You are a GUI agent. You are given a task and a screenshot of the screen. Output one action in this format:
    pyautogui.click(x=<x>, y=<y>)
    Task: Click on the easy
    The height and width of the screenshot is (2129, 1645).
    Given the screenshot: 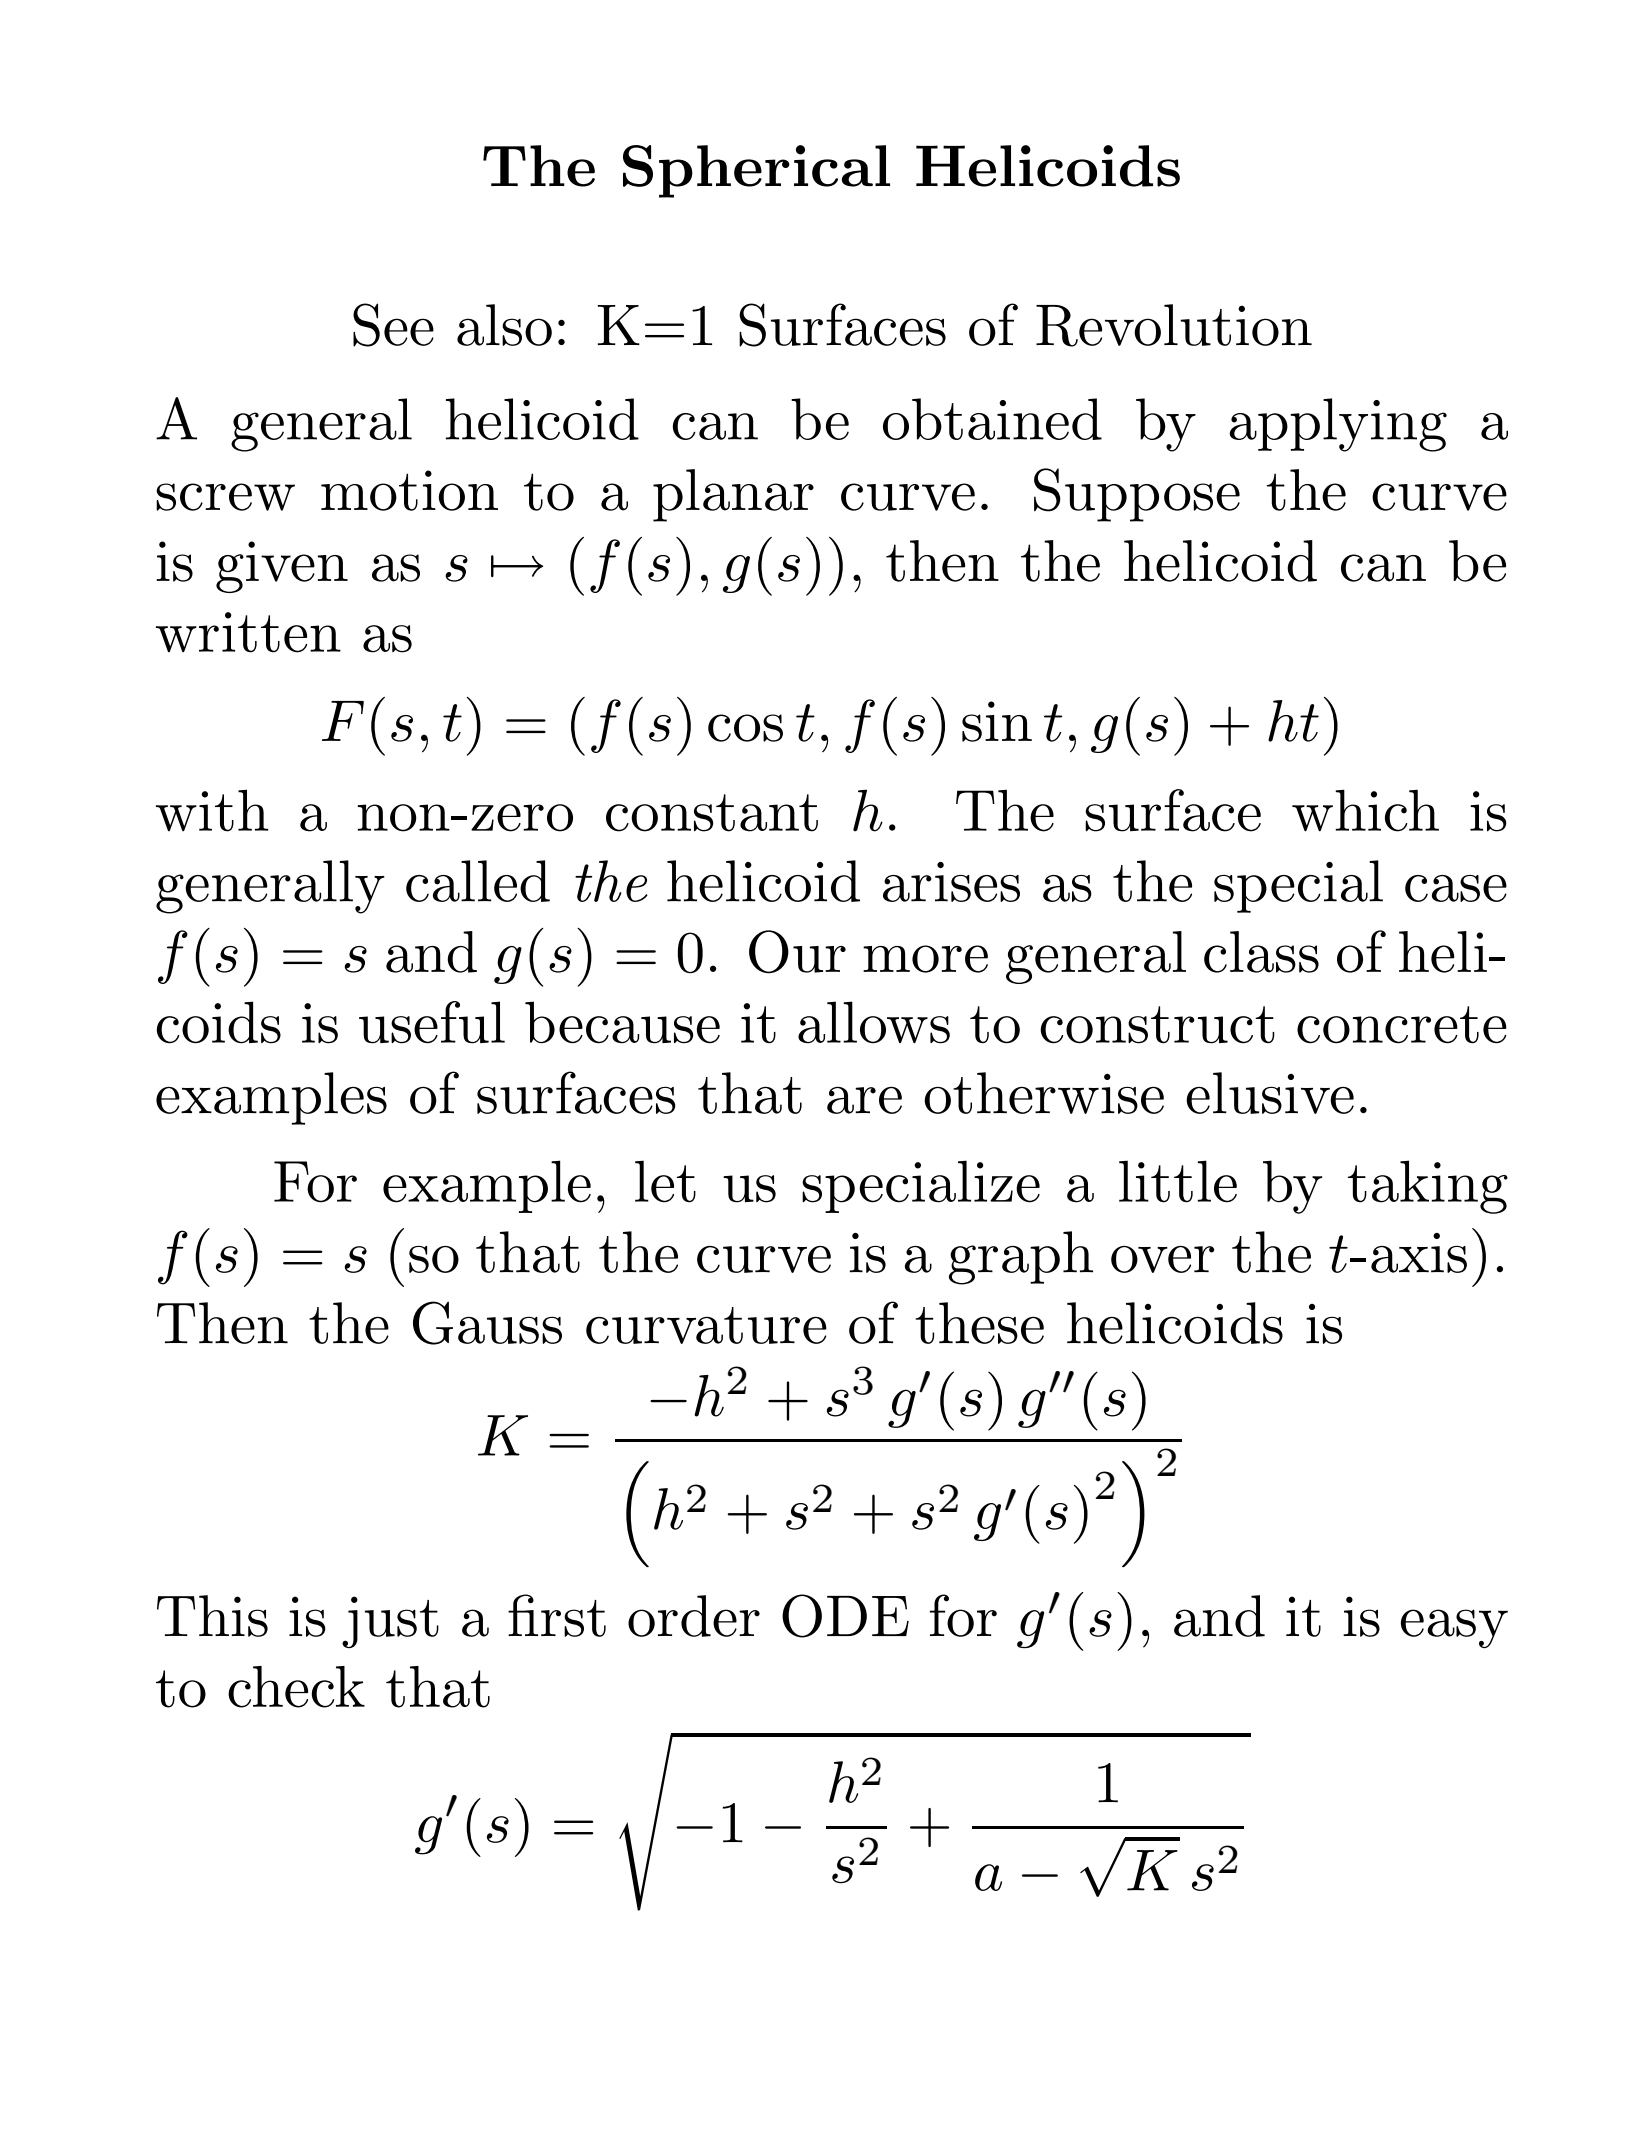 What is the action you would take?
    pyautogui.click(x=1454, y=1628)
